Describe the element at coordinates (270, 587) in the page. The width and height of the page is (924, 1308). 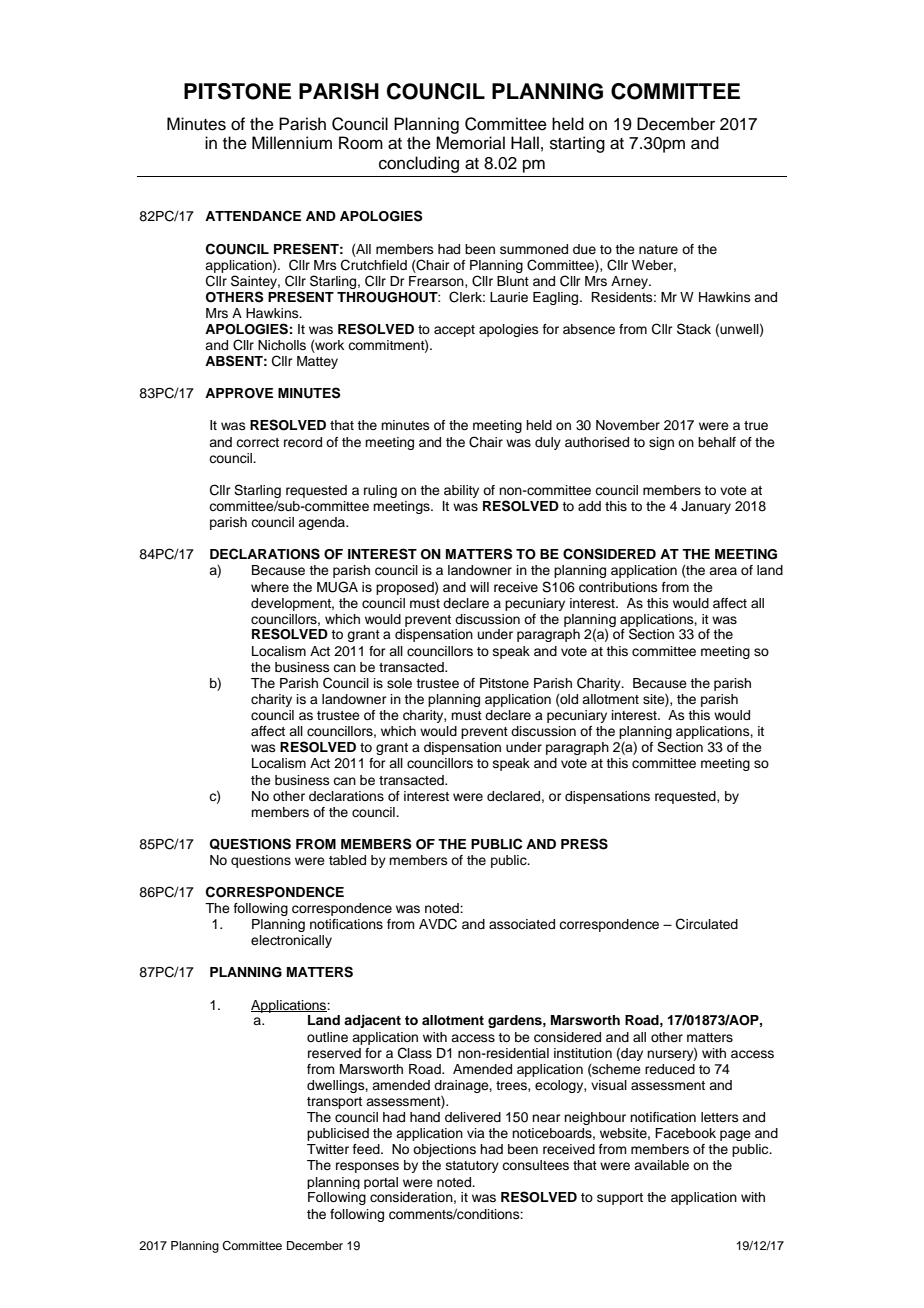
I see `where` at that location.
